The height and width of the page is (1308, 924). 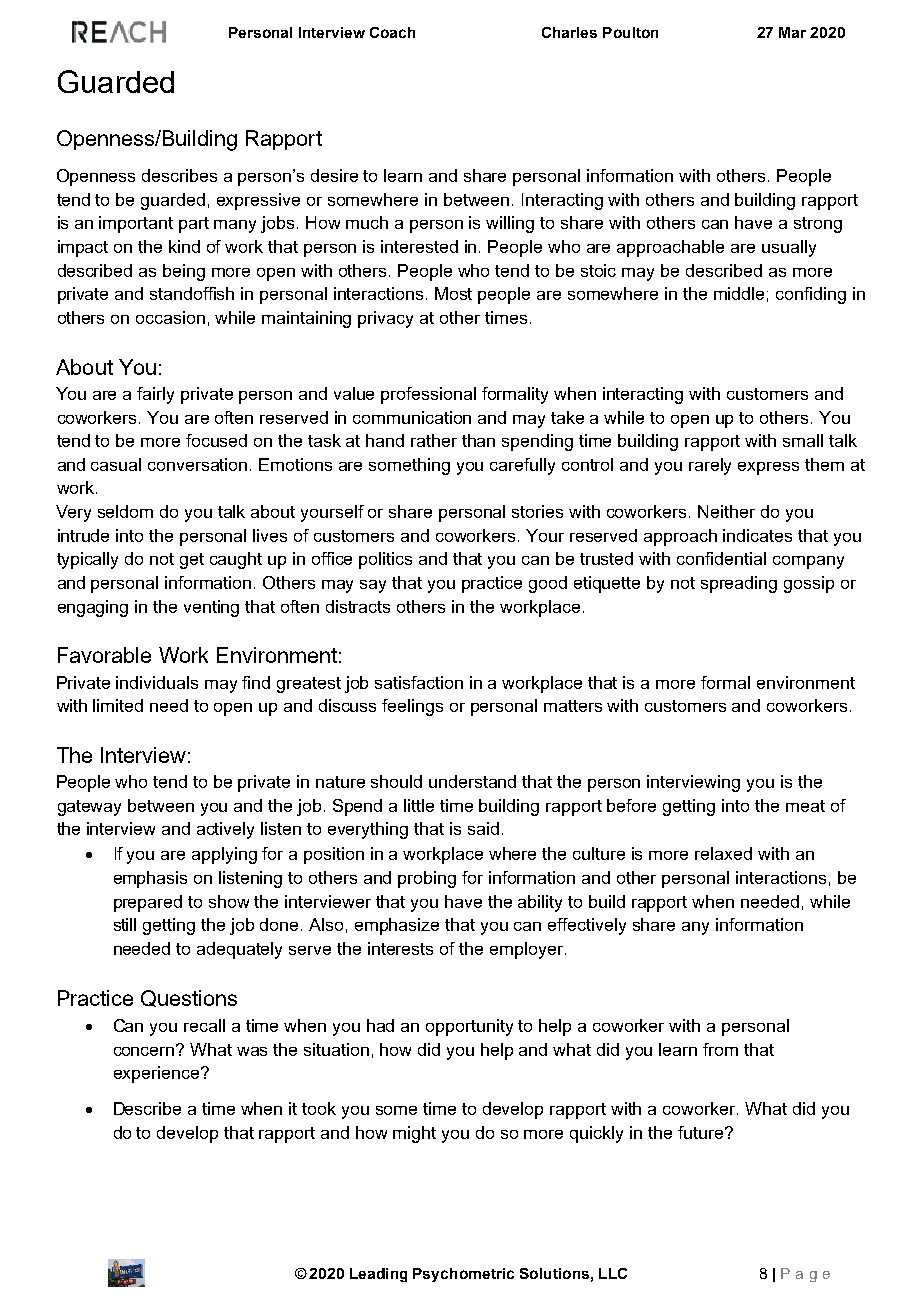 I want to click on emphasis, so click(x=150, y=879).
